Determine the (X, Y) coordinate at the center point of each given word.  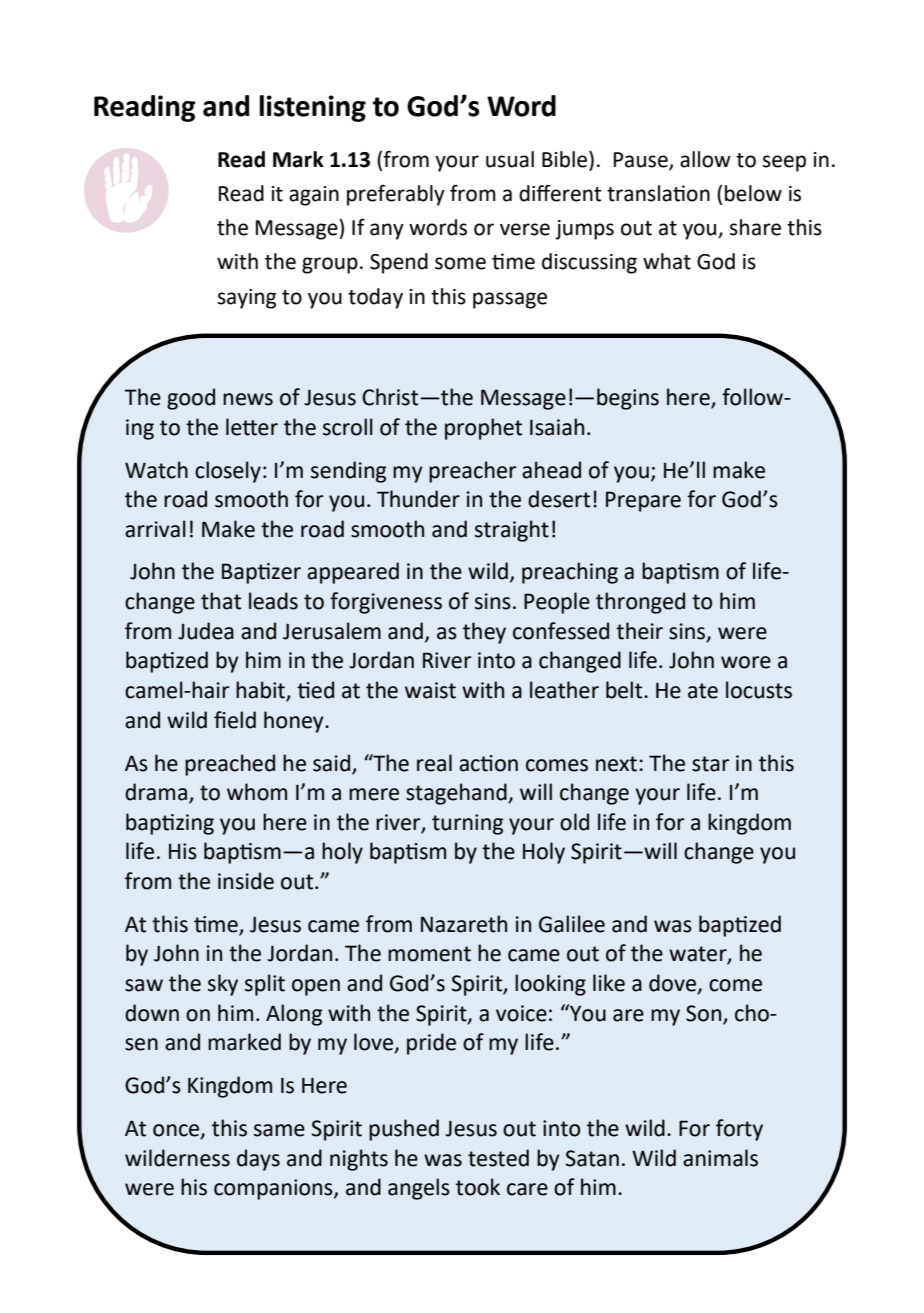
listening (312, 108)
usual (510, 159)
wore (746, 662)
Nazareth (464, 924)
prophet (483, 429)
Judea (206, 631)
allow (705, 159)
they (484, 633)
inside (246, 881)
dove (674, 984)
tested (498, 1158)
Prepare (643, 501)
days (258, 1160)
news (248, 399)
